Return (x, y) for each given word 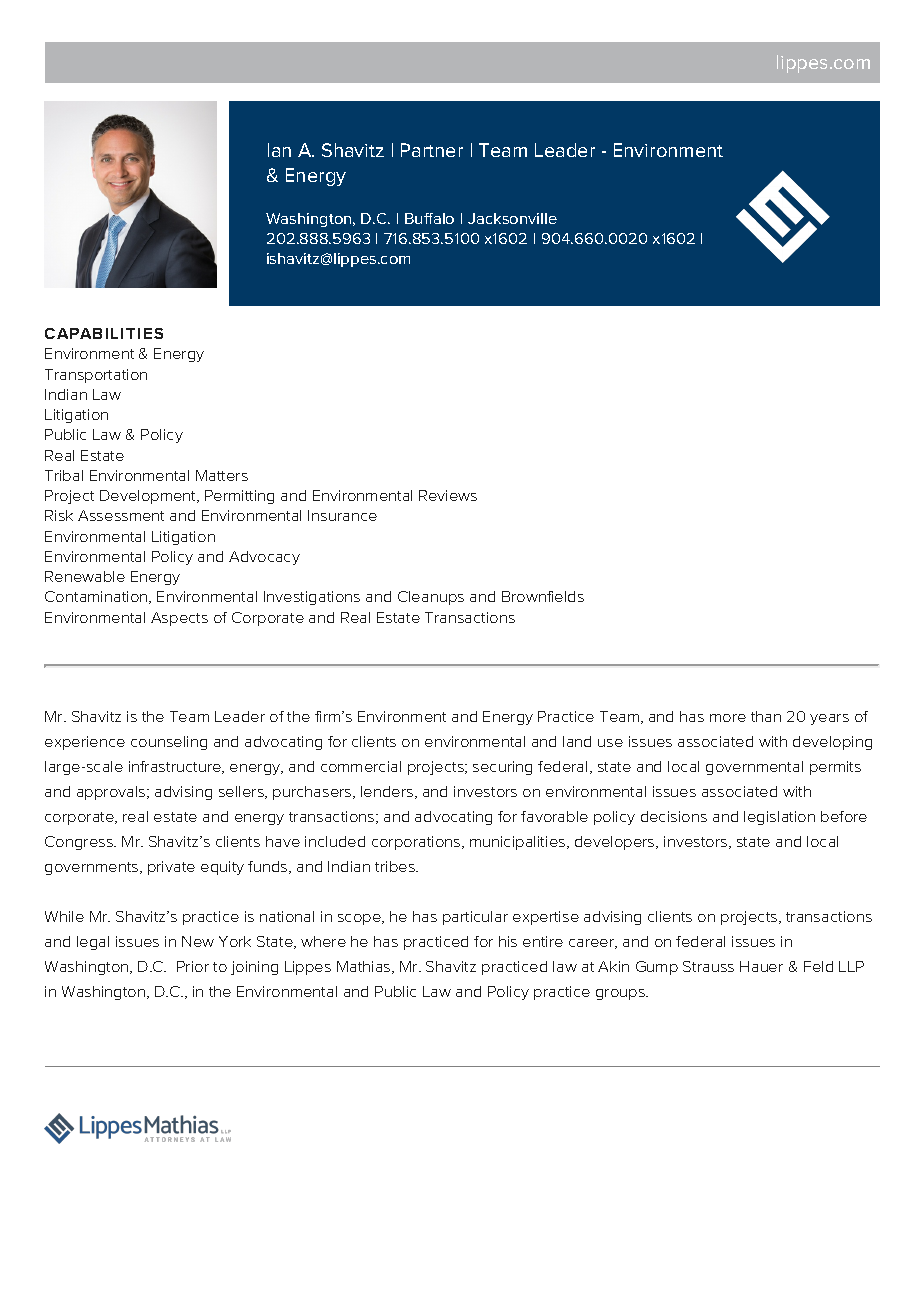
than (766, 716)
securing (502, 768)
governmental (754, 768)
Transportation (96, 376)
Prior (193, 966)
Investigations (312, 598)
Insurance (342, 515)
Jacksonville (512, 218)
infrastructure (176, 767)
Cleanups (431, 598)
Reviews (448, 495)
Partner (432, 150)
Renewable (85, 576)
